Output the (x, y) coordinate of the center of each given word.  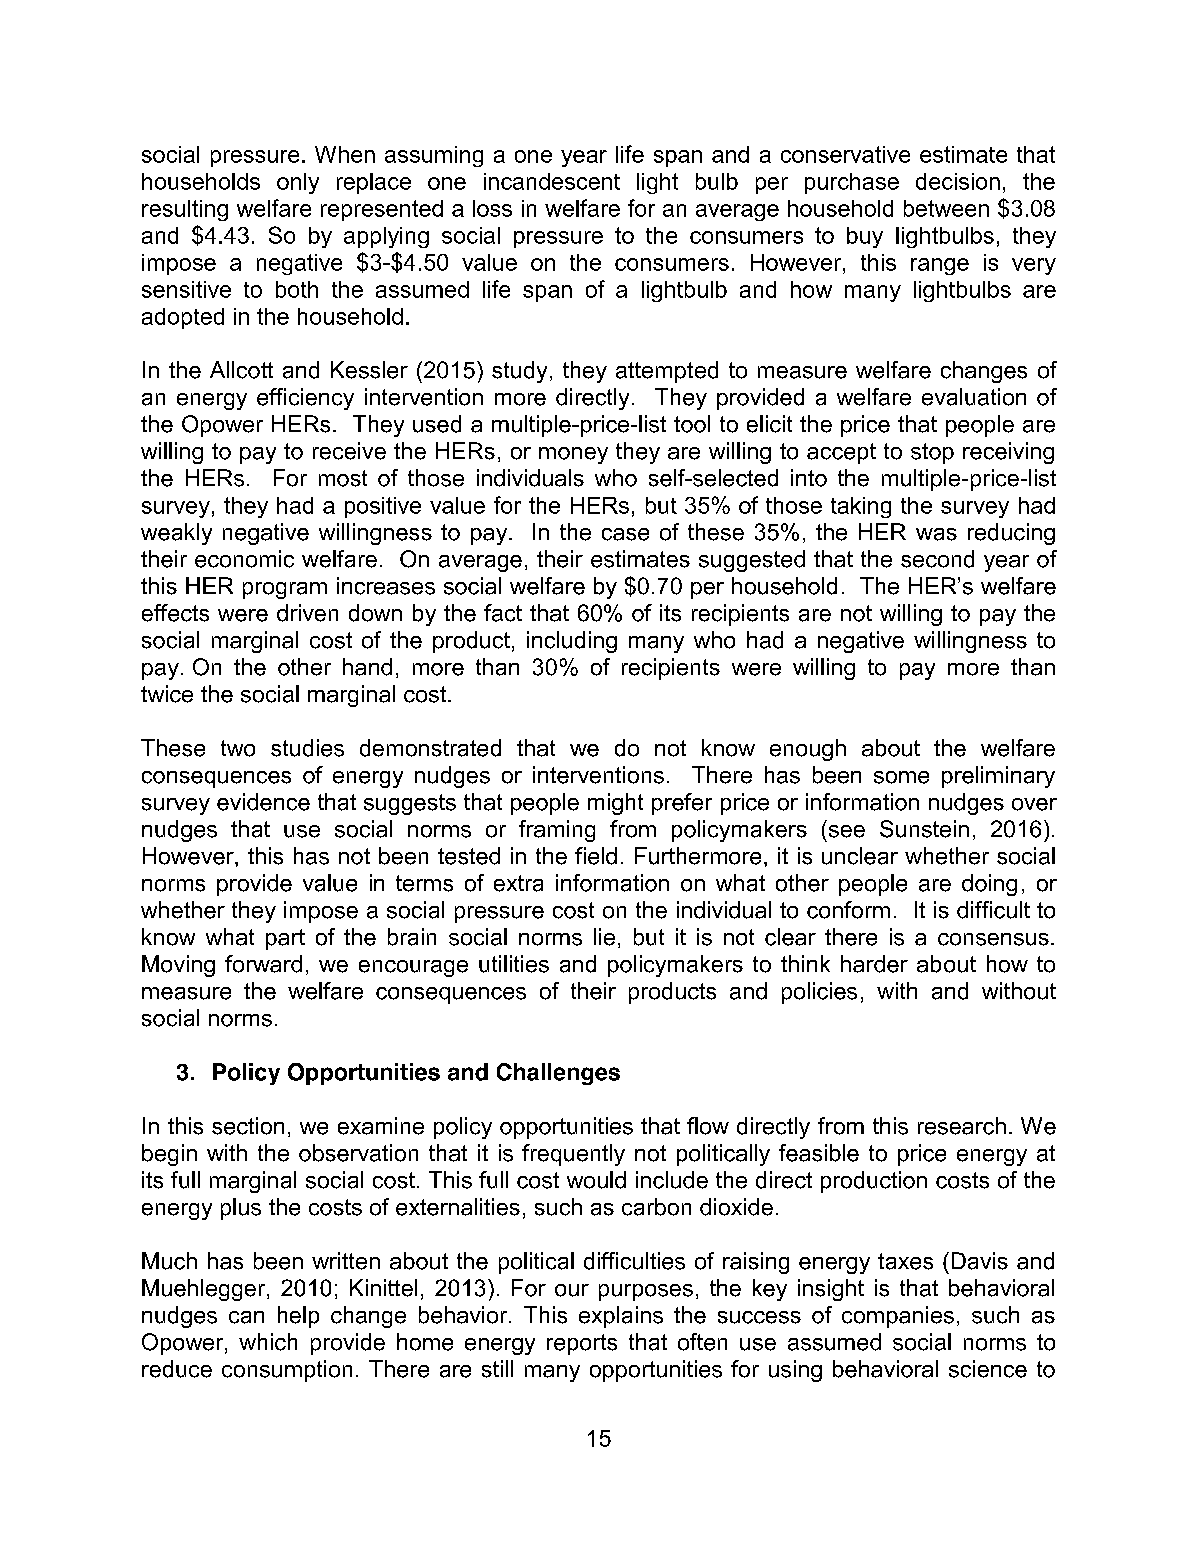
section (248, 1126)
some (901, 777)
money (573, 455)
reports (582, 1344)
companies (898, 1317)
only (298, 183)
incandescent (552, 181)
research (962, 1126)
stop (932, 453)
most (343, 478)
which (268, 1342)
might (615, 804)
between (946, 208)
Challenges (558, 1074)
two (238, 748)
